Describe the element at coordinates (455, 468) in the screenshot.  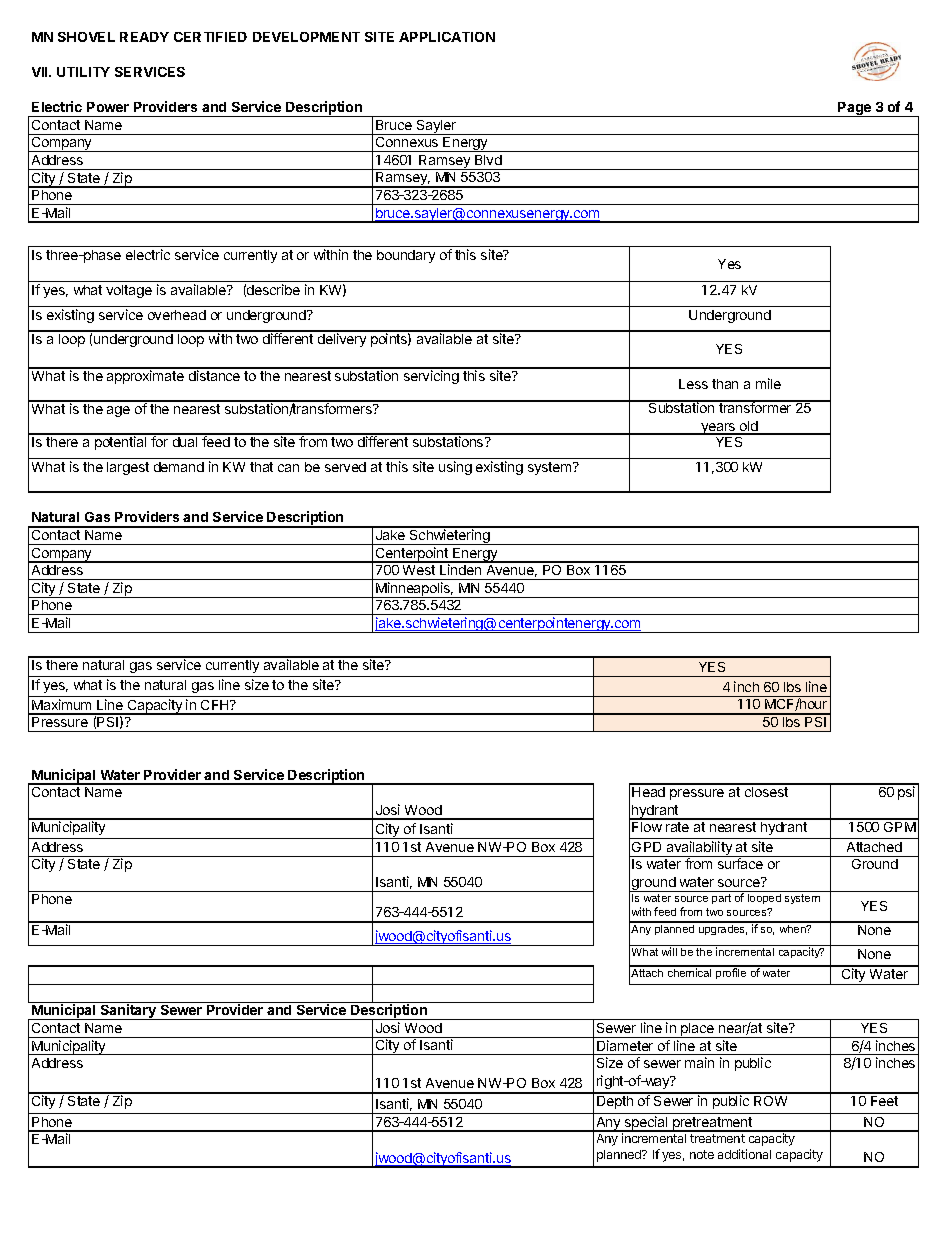
I see `using` at that location.
